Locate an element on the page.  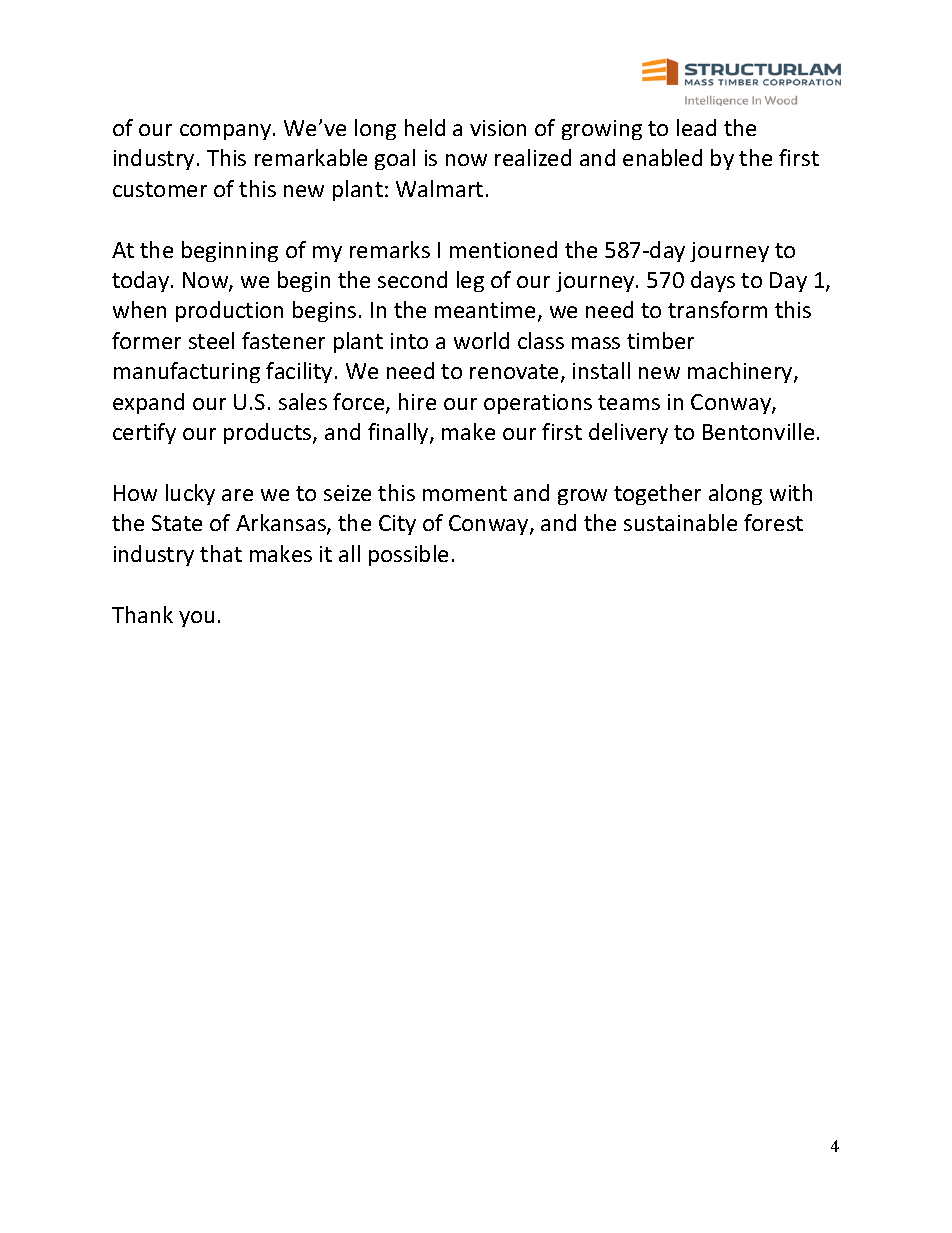
you is located at coordinates (196, 619).
